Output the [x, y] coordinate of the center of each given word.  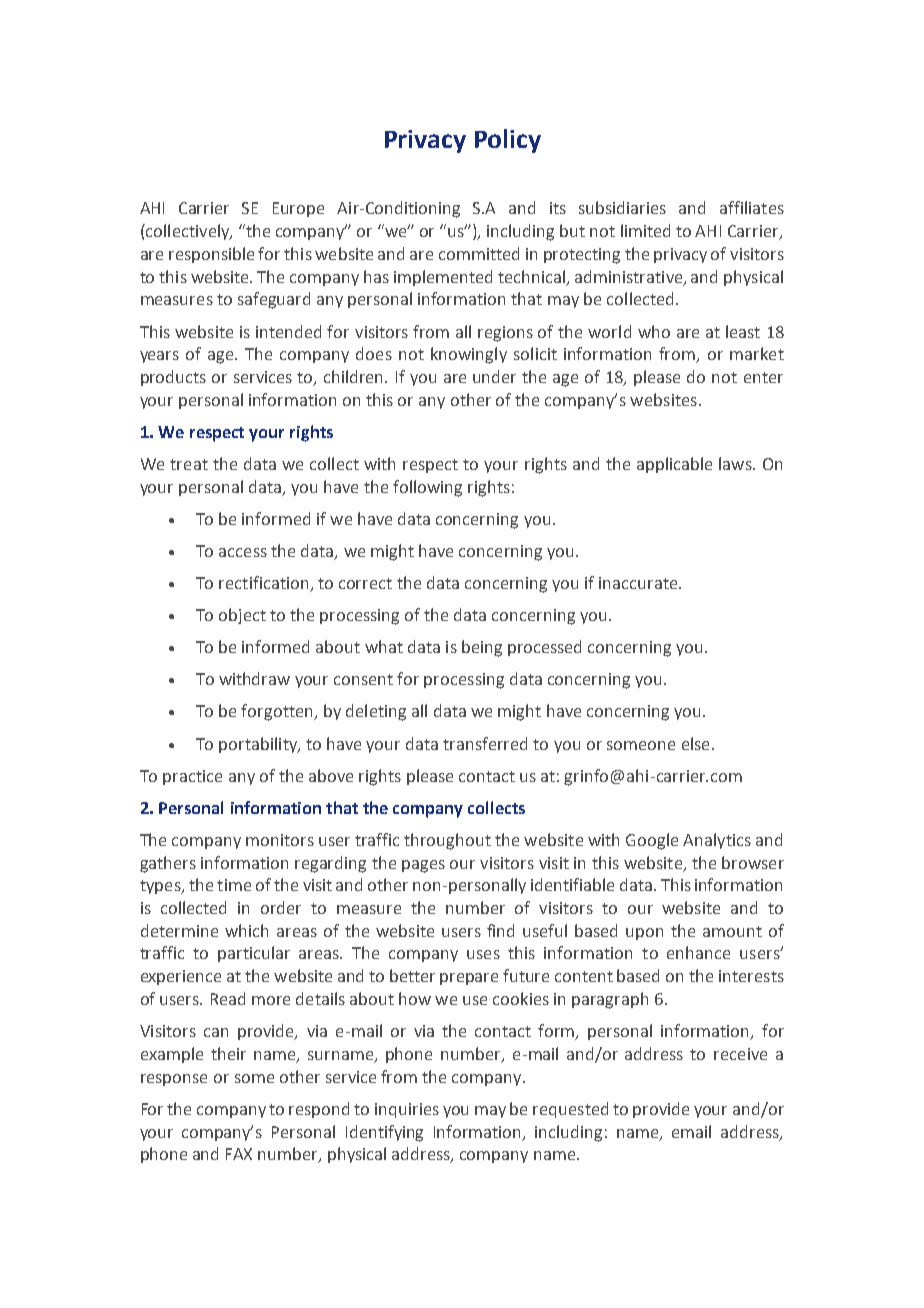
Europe [298, 209]
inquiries [407, 1110]
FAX [239, 1154]
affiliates [752, 207]
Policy [508, 141]
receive [740, 1054]
